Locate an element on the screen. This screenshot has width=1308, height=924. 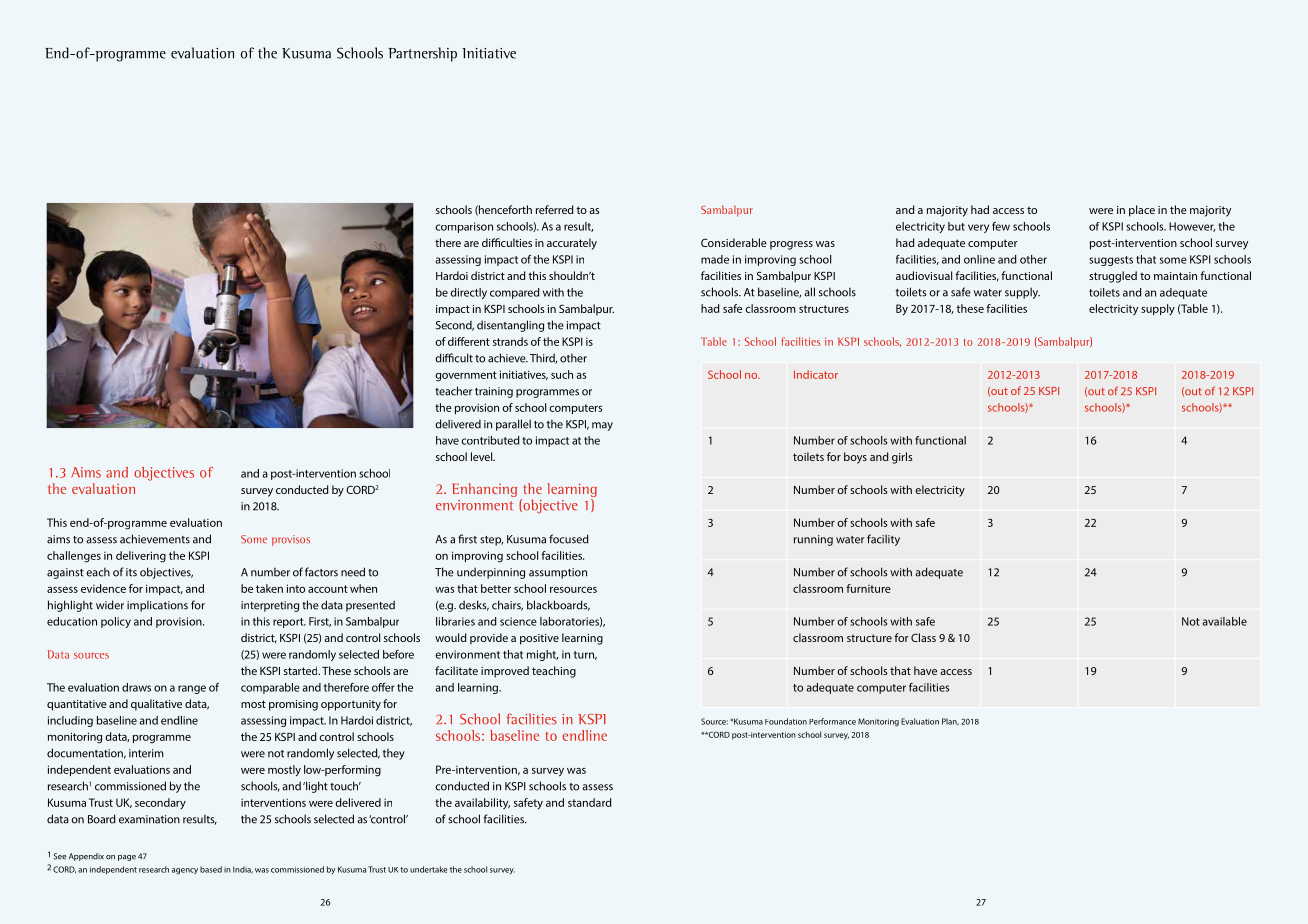
provisos is located at coordinates (291, 540).
